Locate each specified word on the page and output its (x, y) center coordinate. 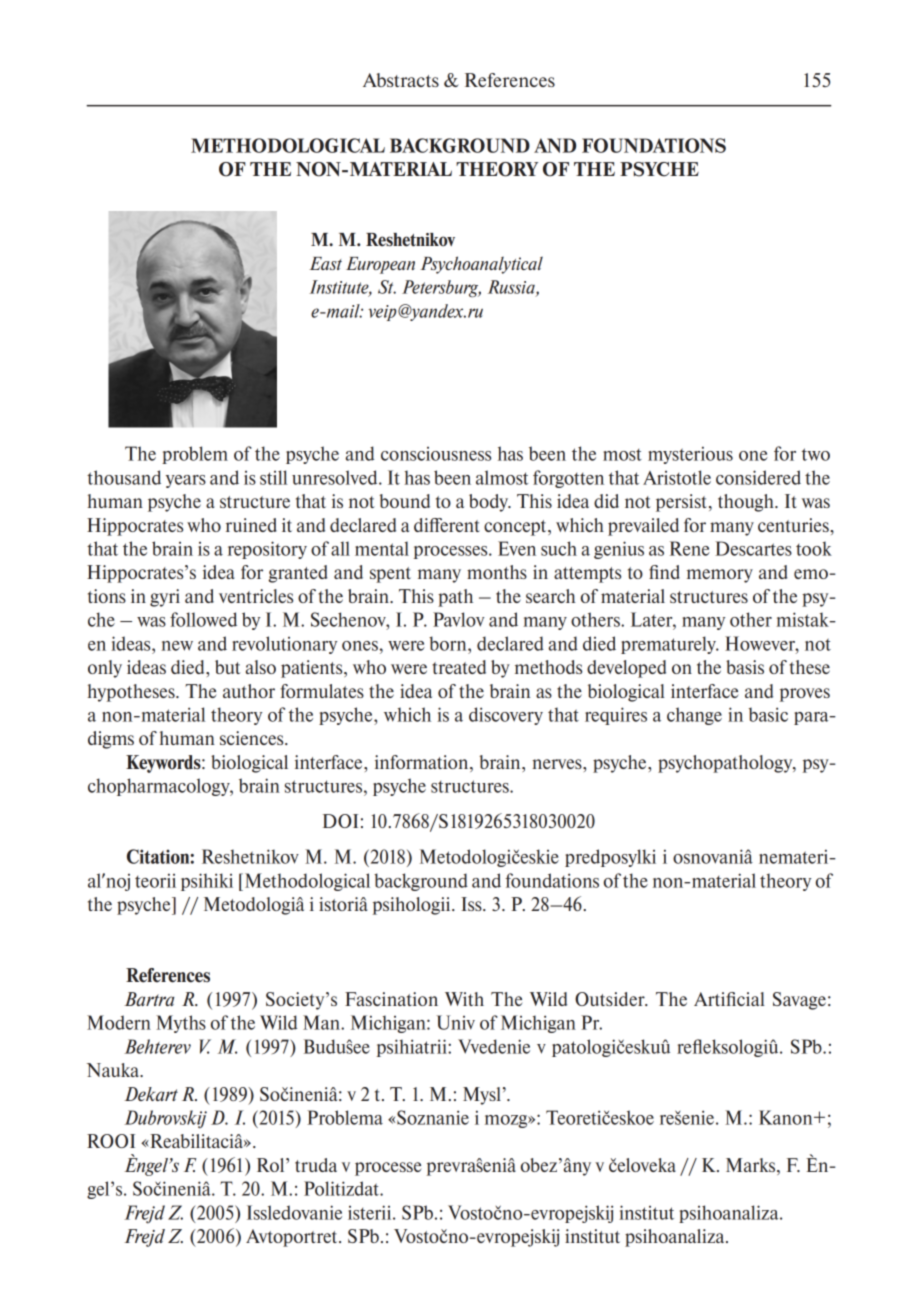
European (380, 265)
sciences (253, 738)
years (186, 481)
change (694, 716)
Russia (512, 288)
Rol (272, 1165)
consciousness (436, 454)
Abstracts (401, 80)
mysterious (690, 455)
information (423, 762)
